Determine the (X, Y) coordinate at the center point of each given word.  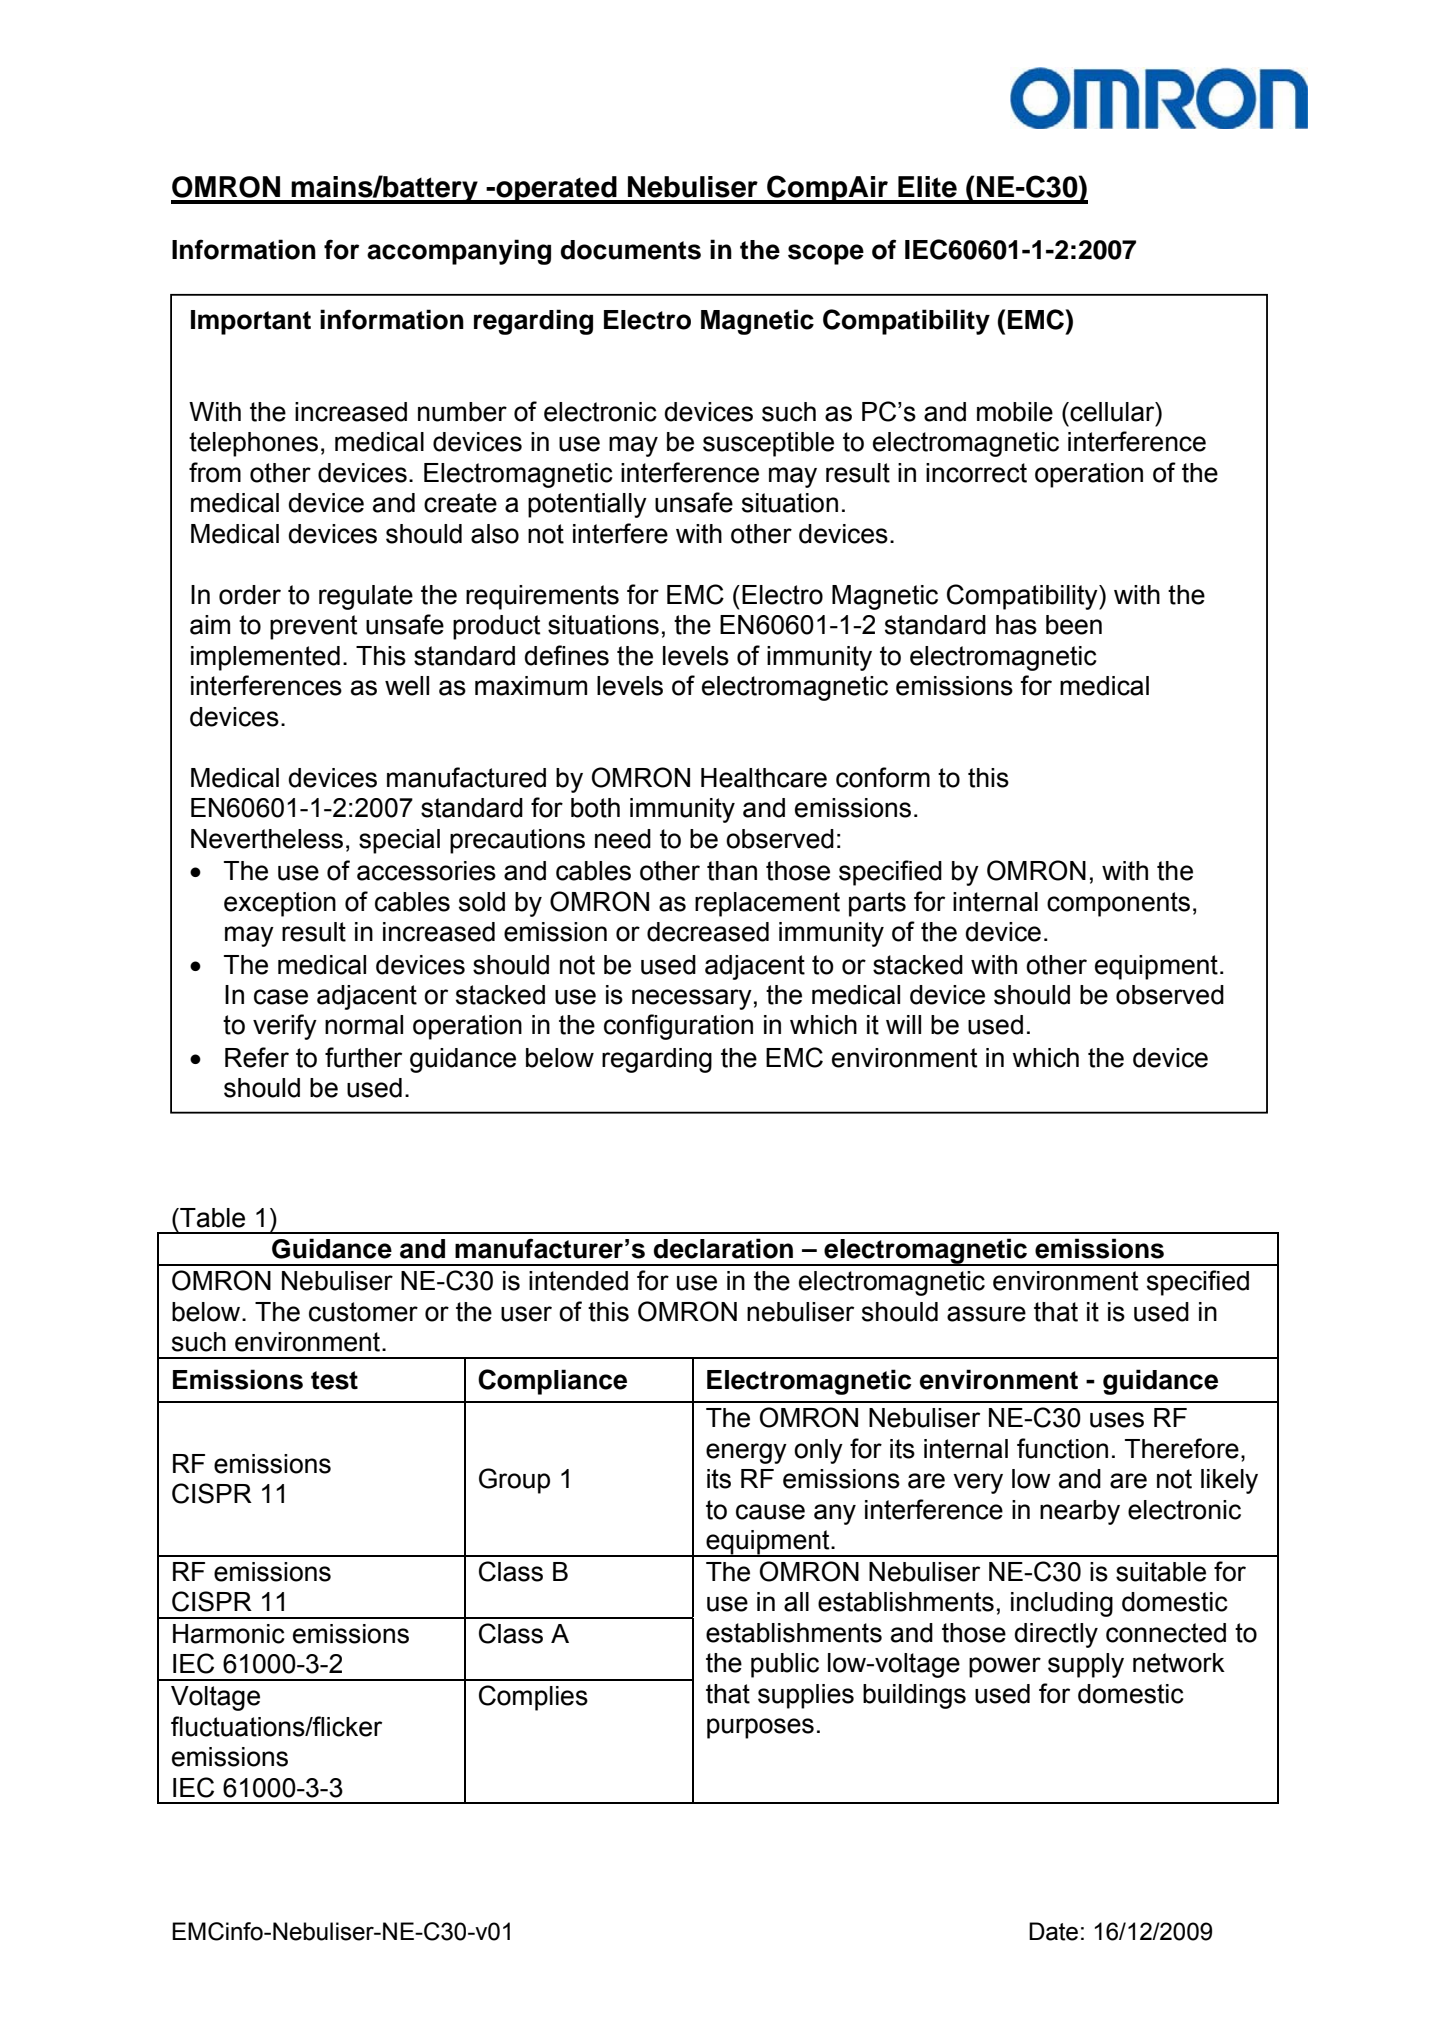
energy (746, 1453)
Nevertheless (267, 839)
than (732, 871)
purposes (760, 1728)
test (334, 1380)
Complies (533, 1698)
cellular (1112, 412)
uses (1117, 1420)
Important (251, 322)
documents (631, 250)
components (1118, 904)
